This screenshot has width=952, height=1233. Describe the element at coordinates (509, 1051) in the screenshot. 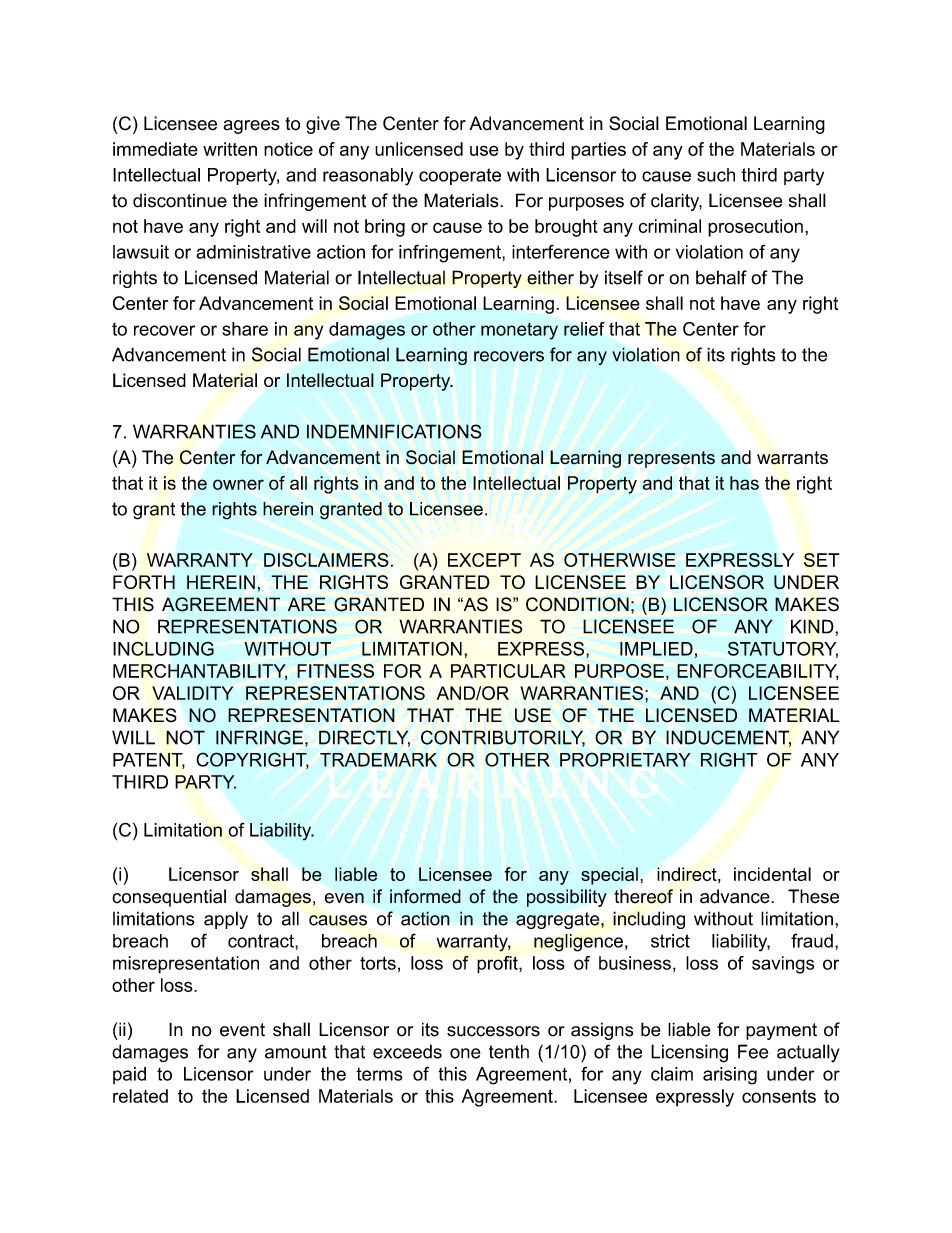

I see `tenth` at that location.
